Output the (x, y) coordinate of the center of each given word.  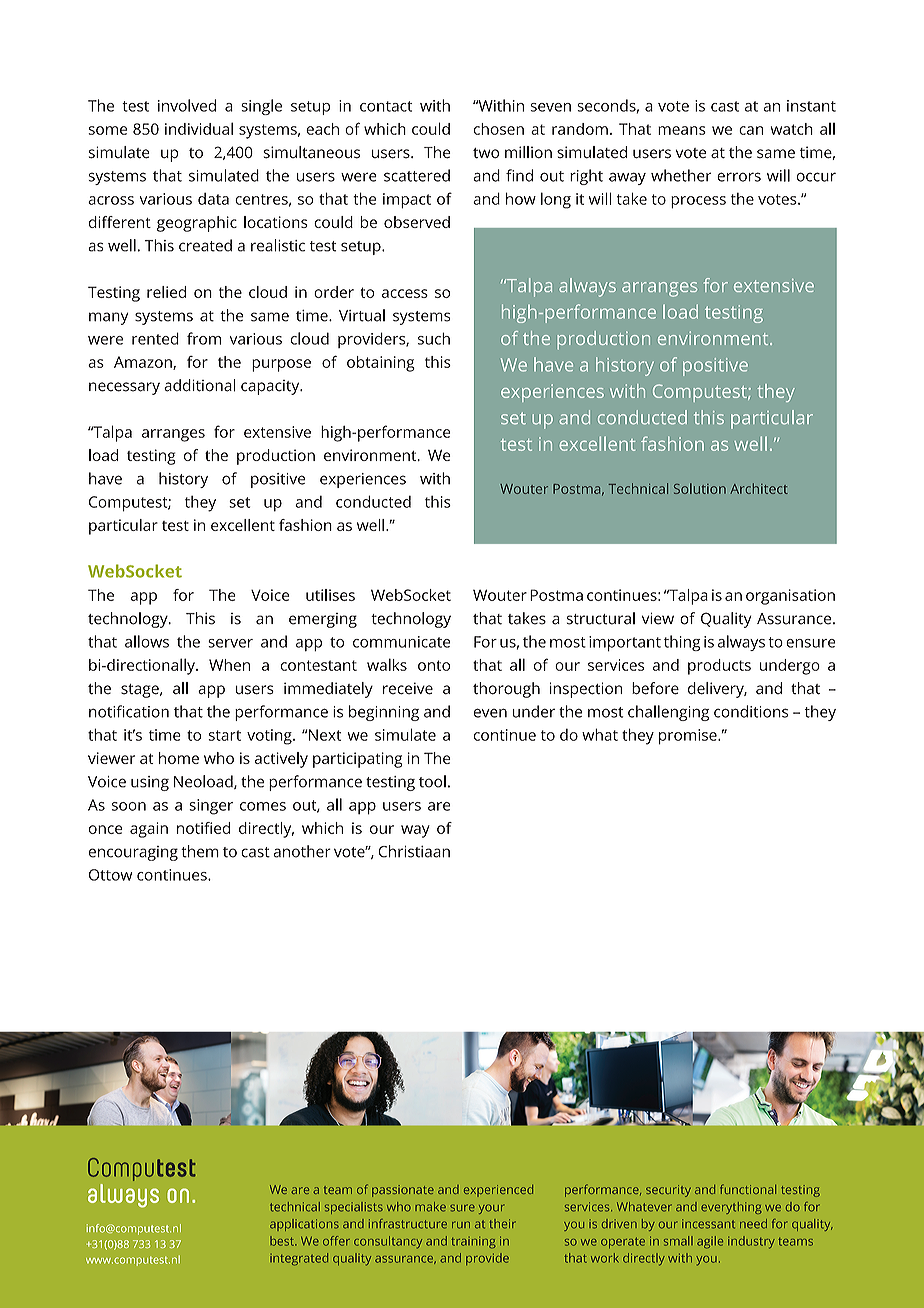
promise (689, 737)
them (200, 851)
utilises (330, 595)
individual (199, 128)
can (751, 130)
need (753, 1224)
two (486, 153)
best (283, 1241)
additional (200, 385)
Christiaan (414, 851)
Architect (759, 488)
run (461, 1225)
